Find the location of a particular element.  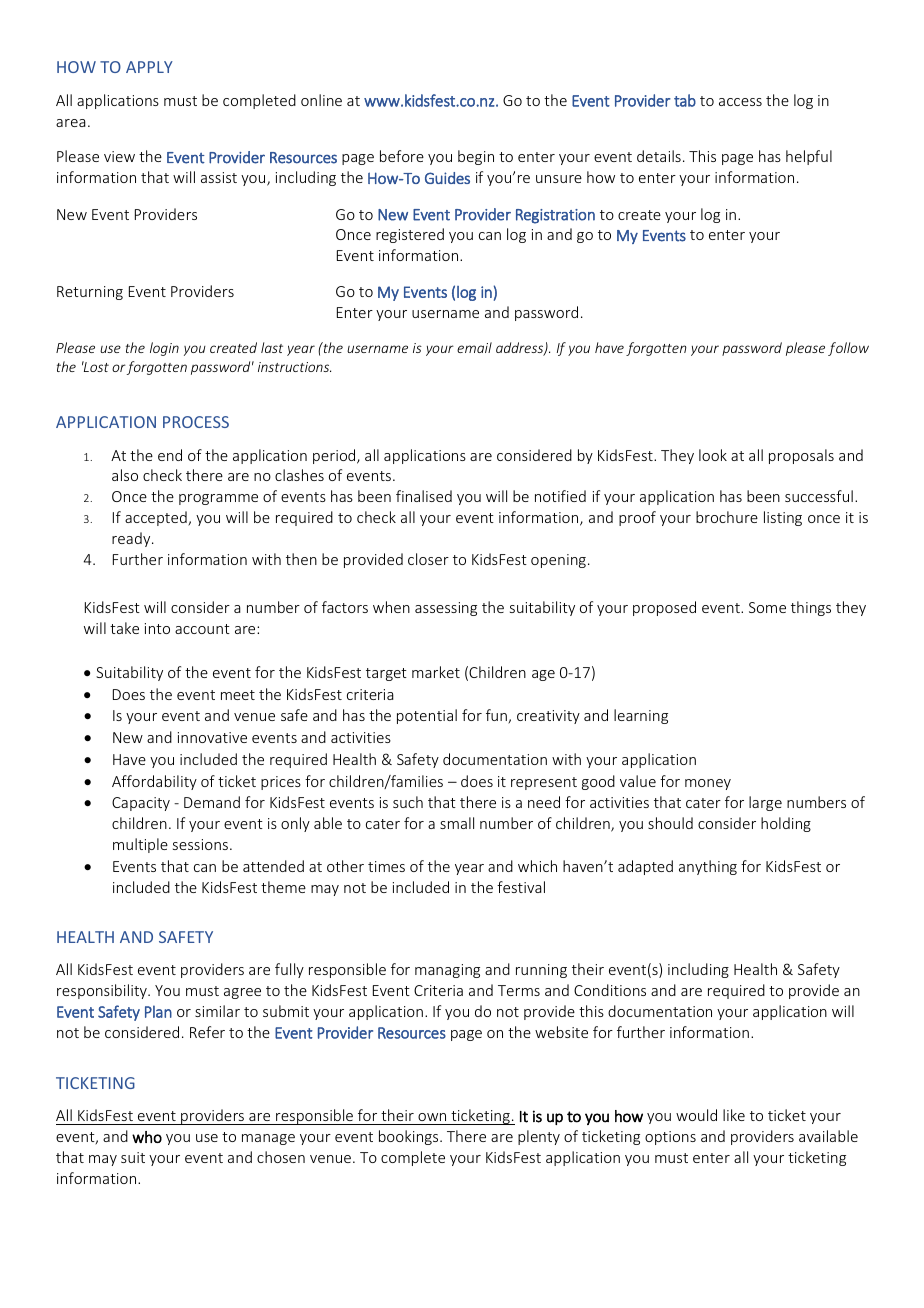

finalised is located at coordinates (424, 496).
